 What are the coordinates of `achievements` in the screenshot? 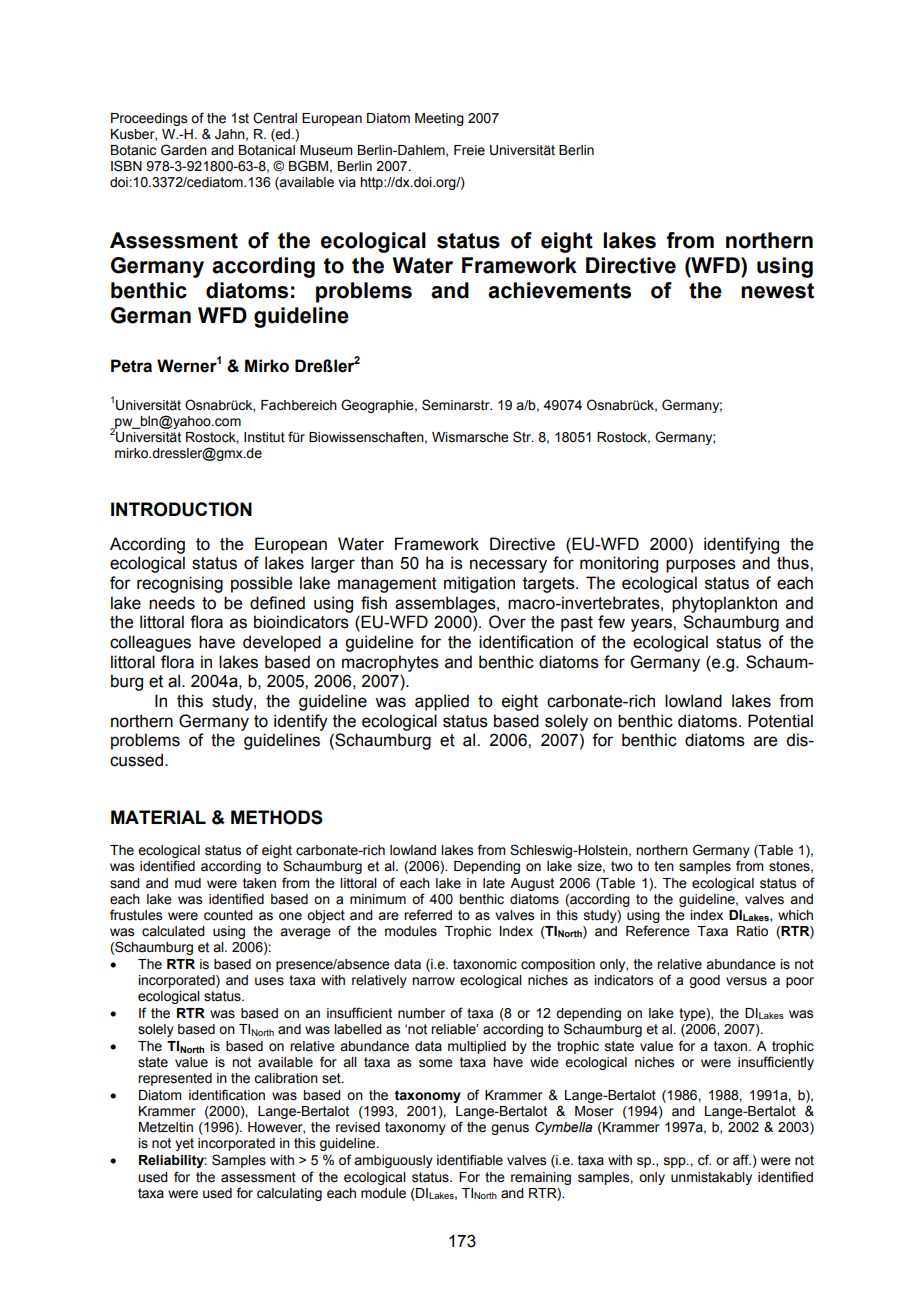 It's located at (559, 290).
